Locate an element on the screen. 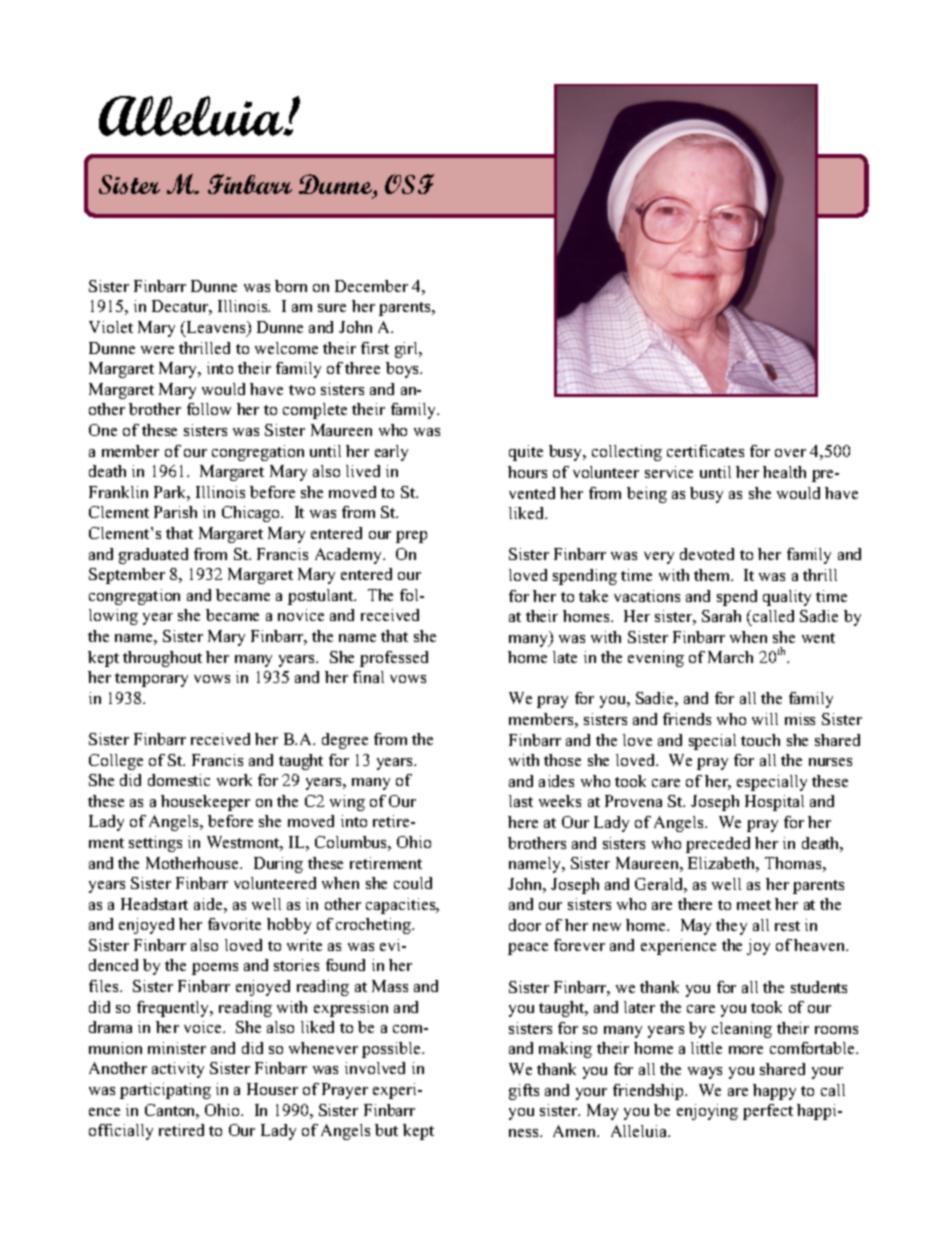  housekeeper is located at coordinates (205, 803).
